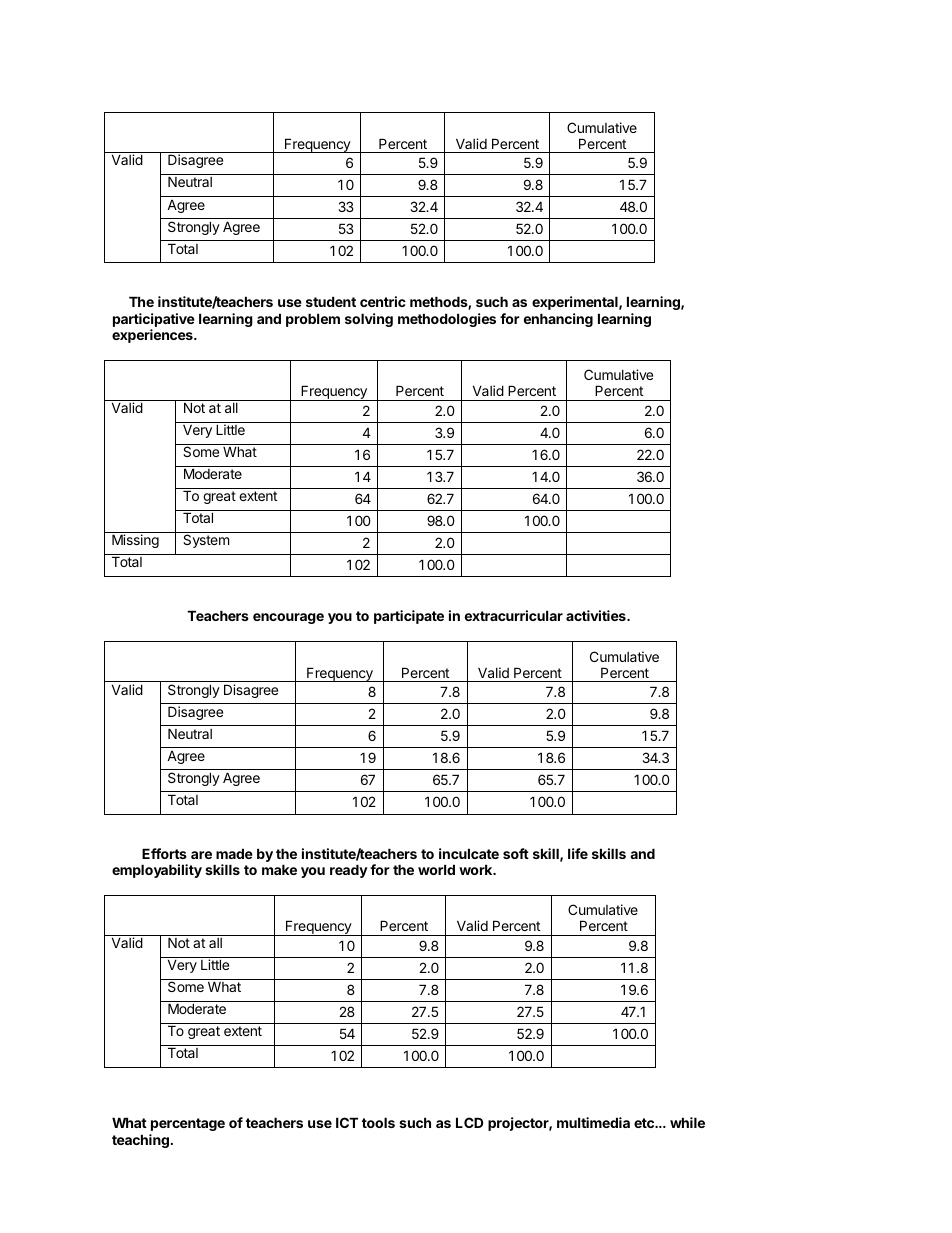 The image size is (952, 1233). What do you see at coordinates (578, 853) in the screenshot?
I see `life` at bounding box center [578, 853].
